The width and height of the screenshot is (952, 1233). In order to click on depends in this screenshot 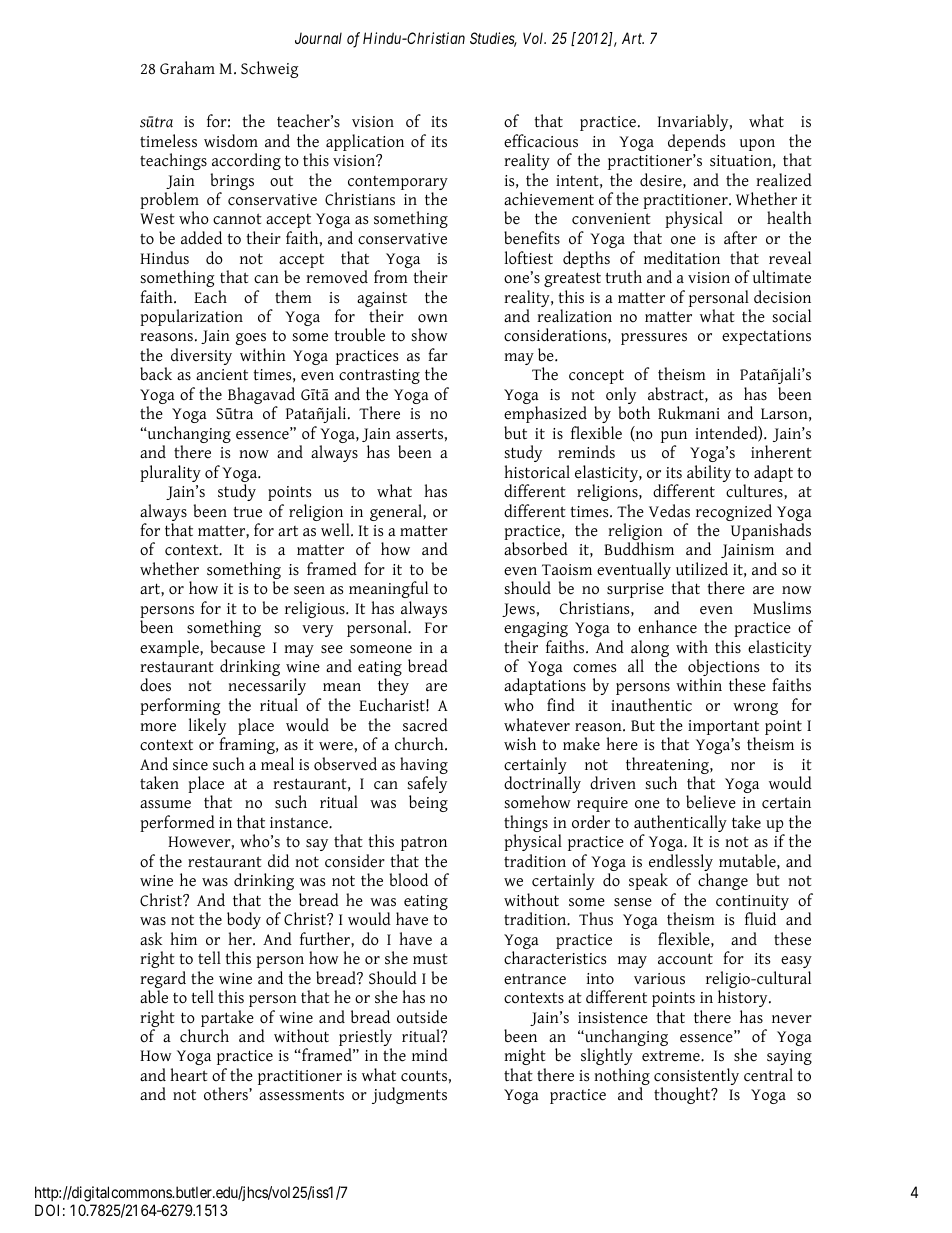, I will do `click(696, 142)`.
